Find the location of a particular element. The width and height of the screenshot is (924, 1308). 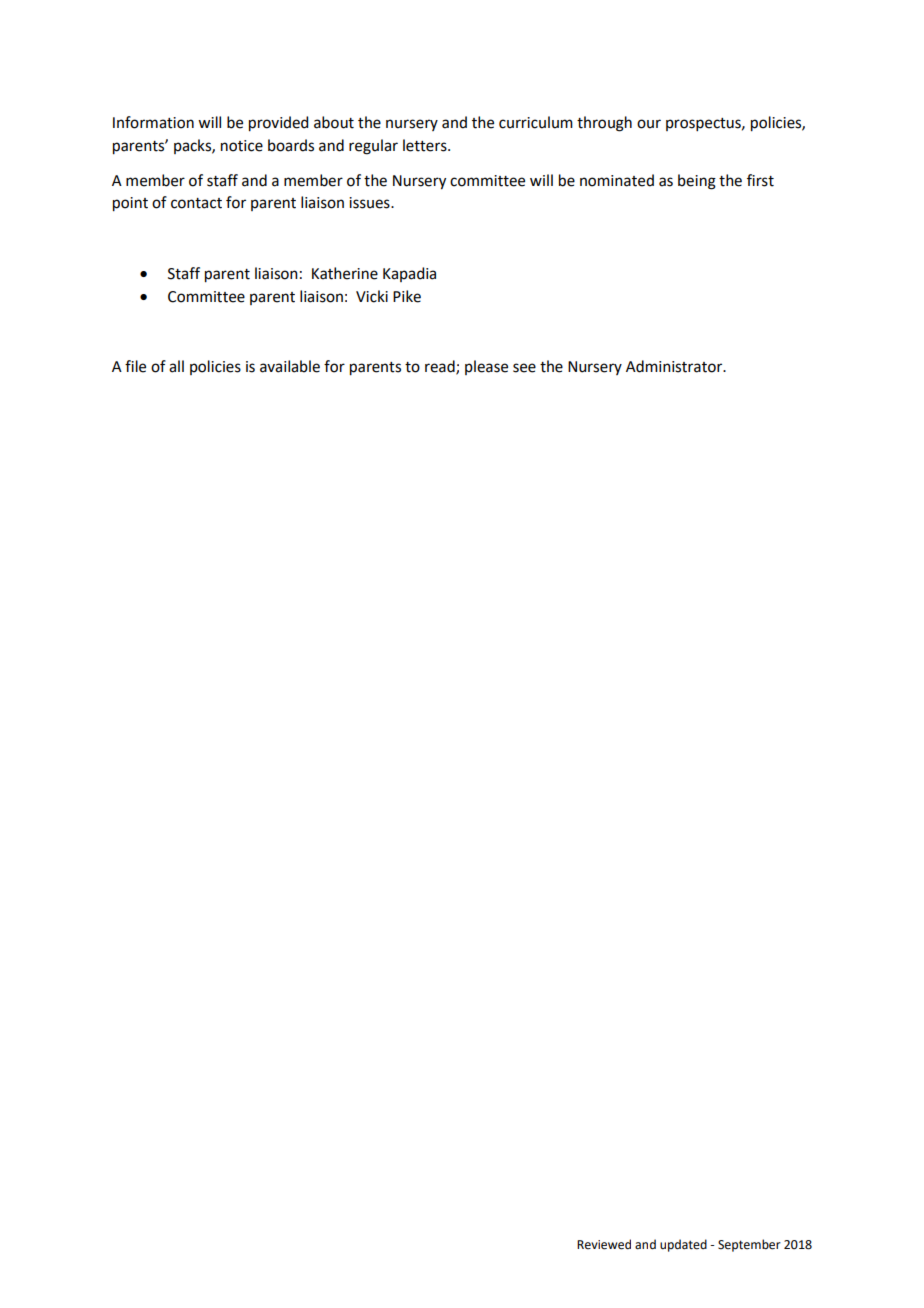

Administrator is located at coordinates (675, 366).
